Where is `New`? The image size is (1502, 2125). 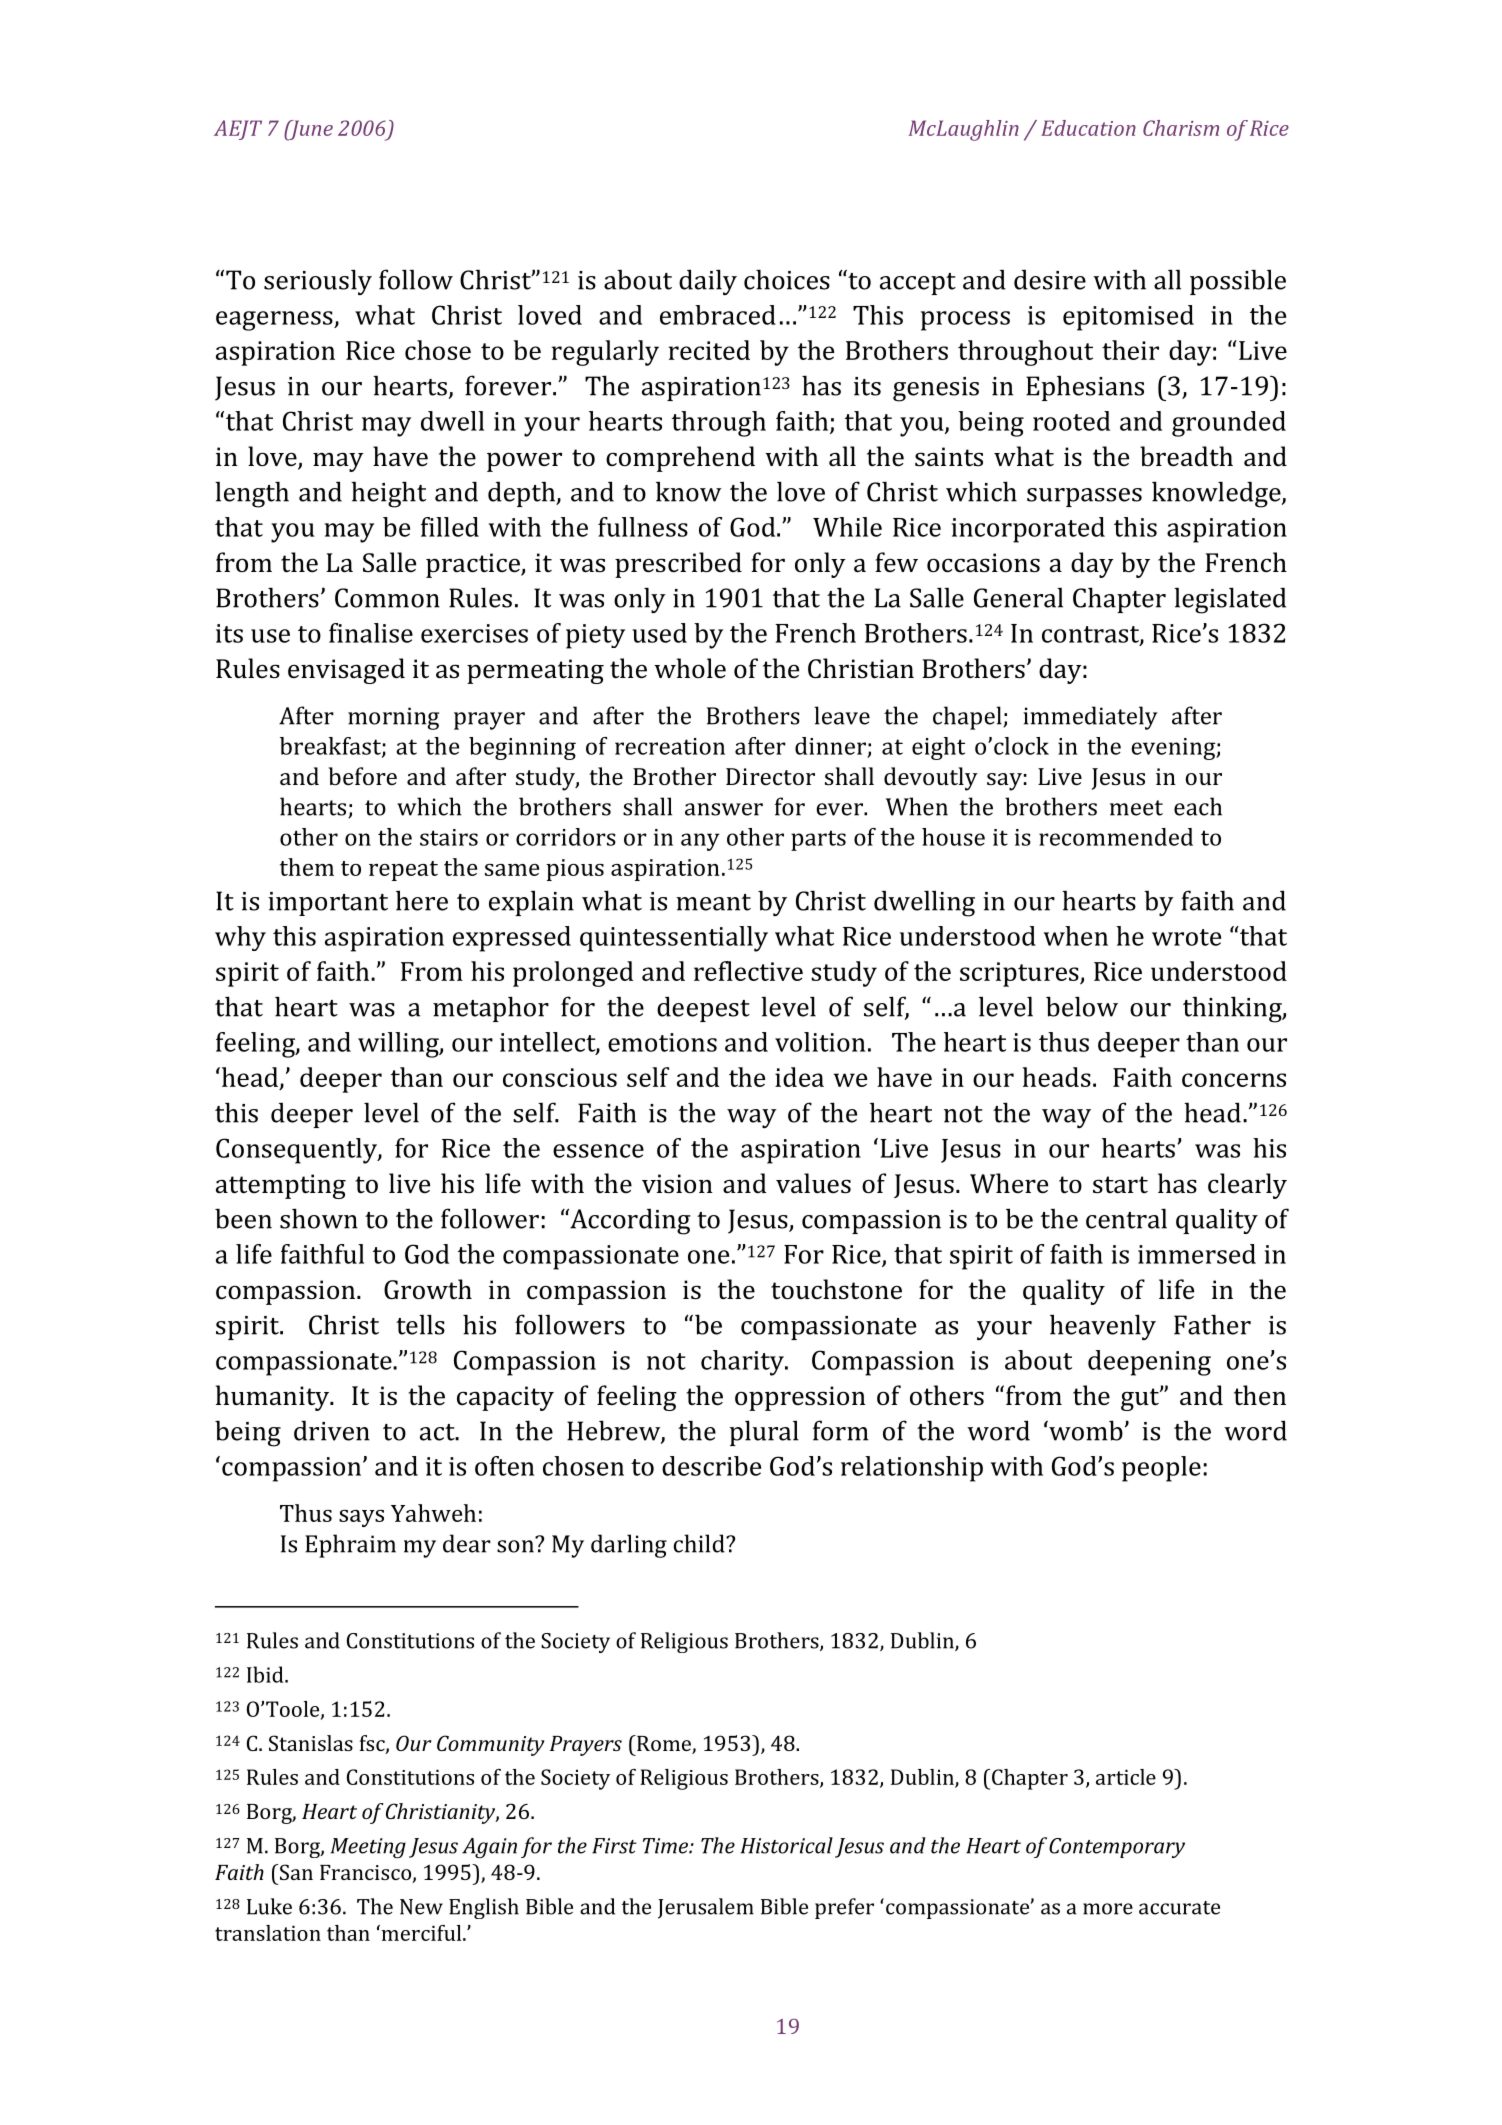 New is located at coordinates (421, 1907).
